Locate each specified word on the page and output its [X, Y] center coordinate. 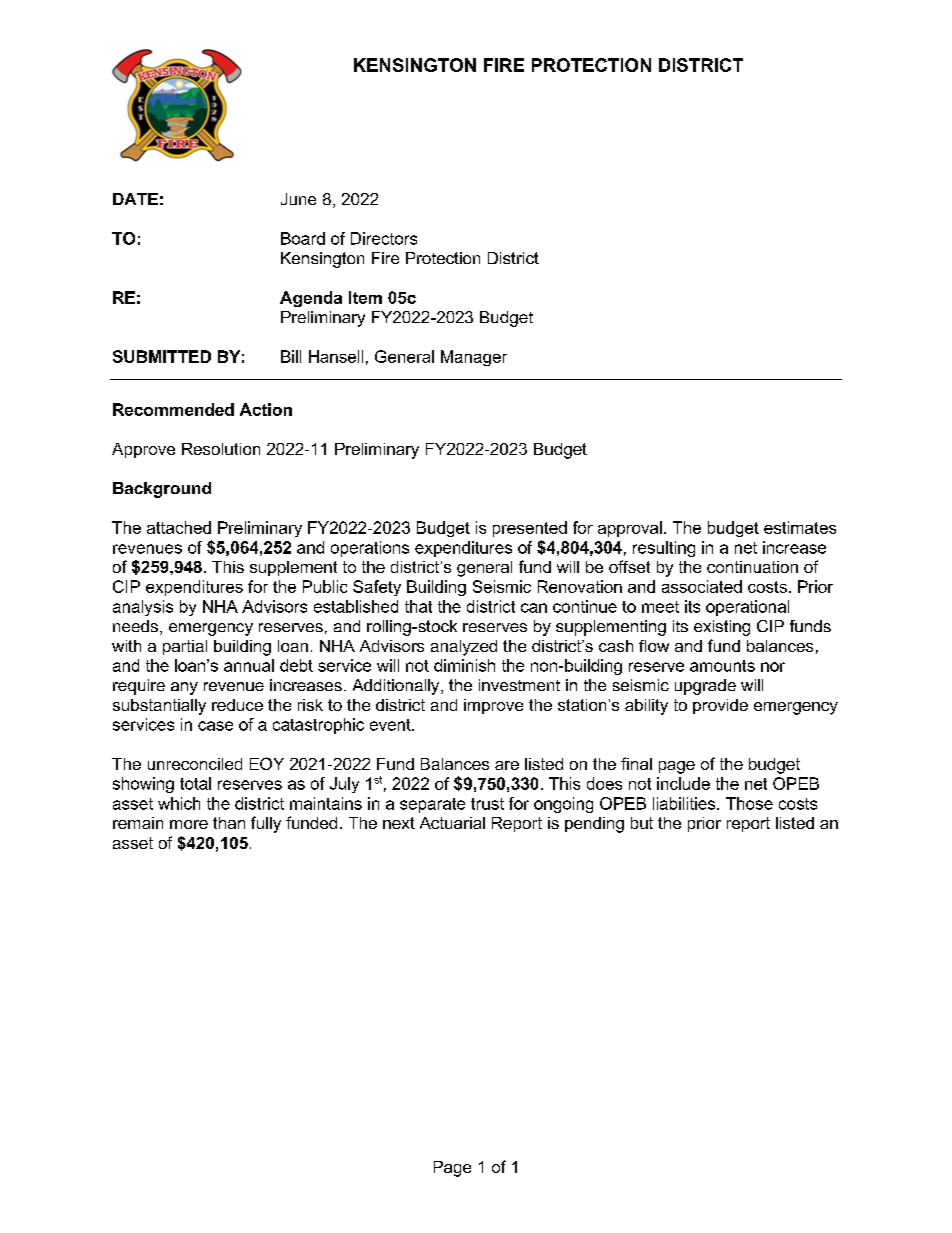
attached [179, 527]
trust [487, 804]
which [179, 803]
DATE [135, 199]
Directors [384, 238]
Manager [474, 358]
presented [530, 529]
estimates [800, 527]
